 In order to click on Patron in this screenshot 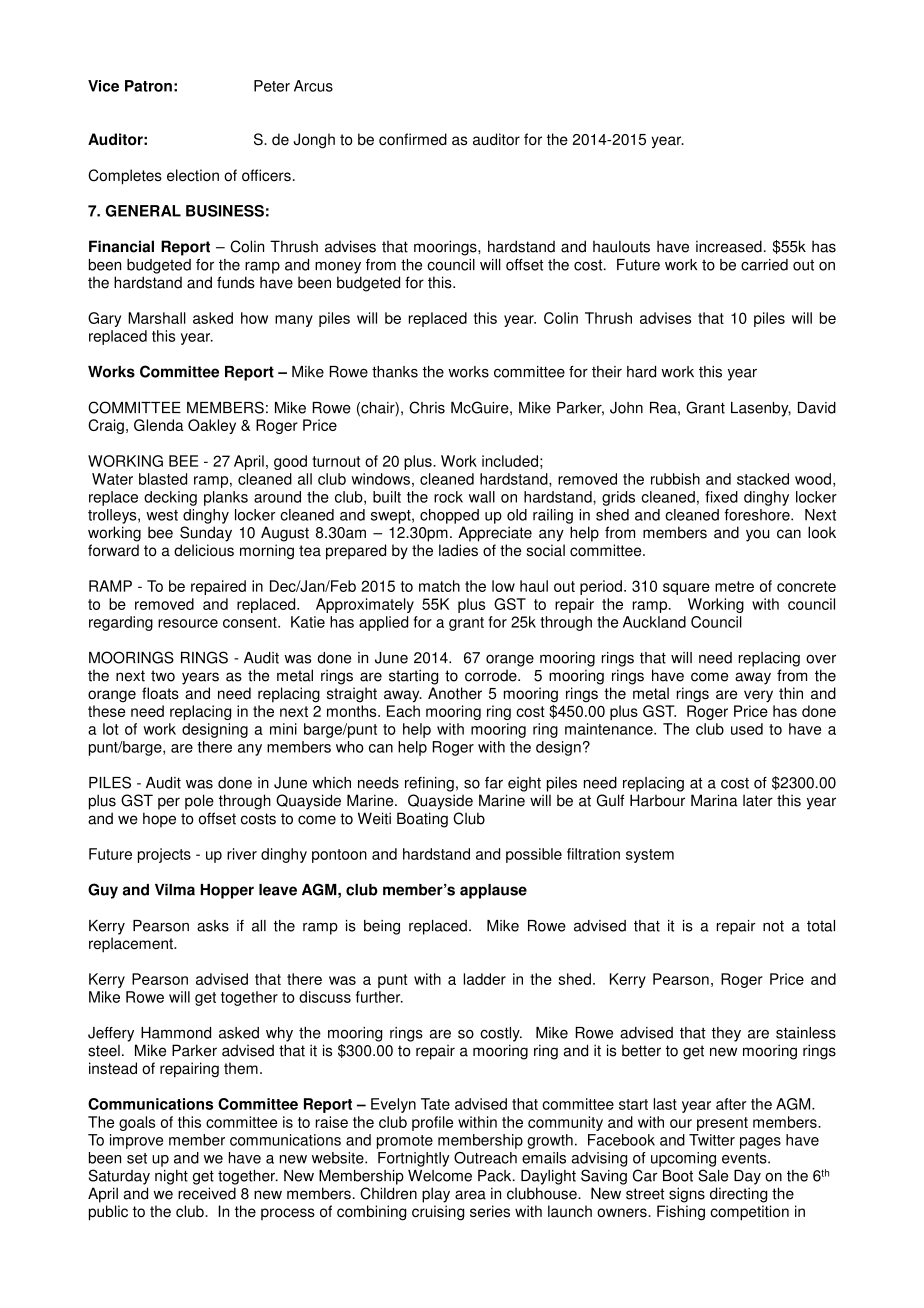, I will do `click(148, 86)`.
